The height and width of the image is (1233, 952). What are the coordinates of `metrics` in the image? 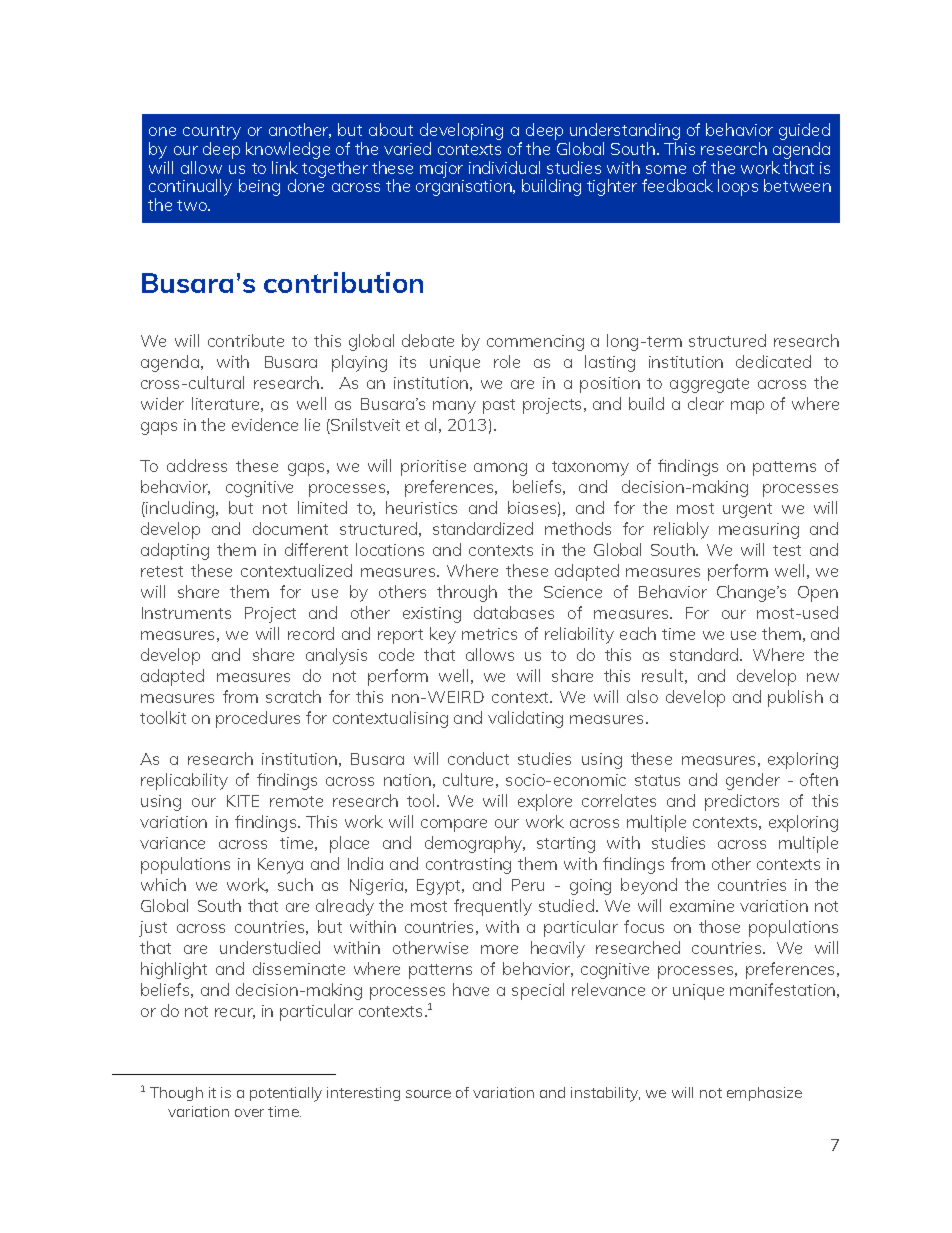 It's located at (489, 634).
